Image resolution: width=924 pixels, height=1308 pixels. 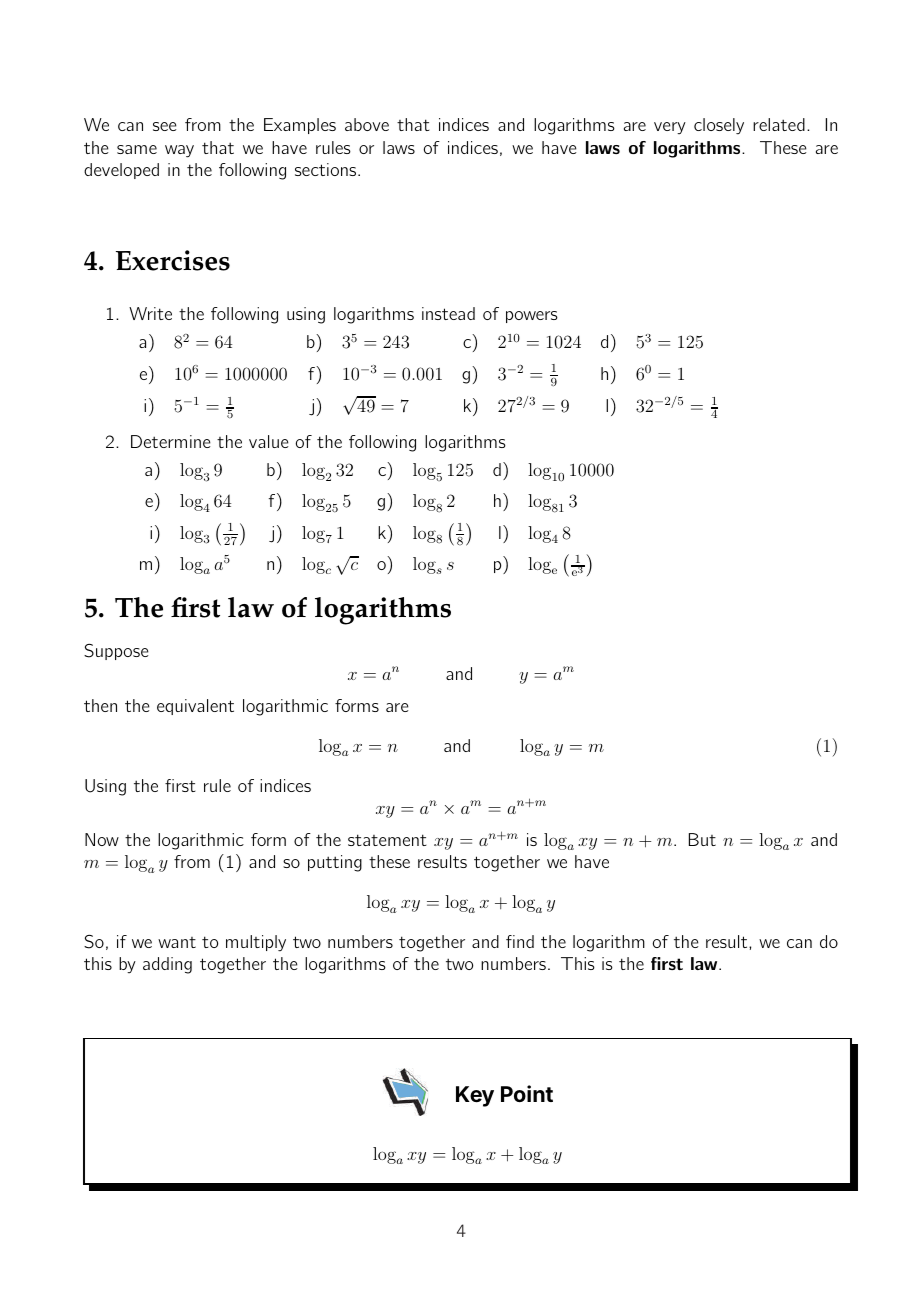 What do you see at coordinates (116, 652) in the image?
I see `Suppose` at bounding box center [116, 652].
